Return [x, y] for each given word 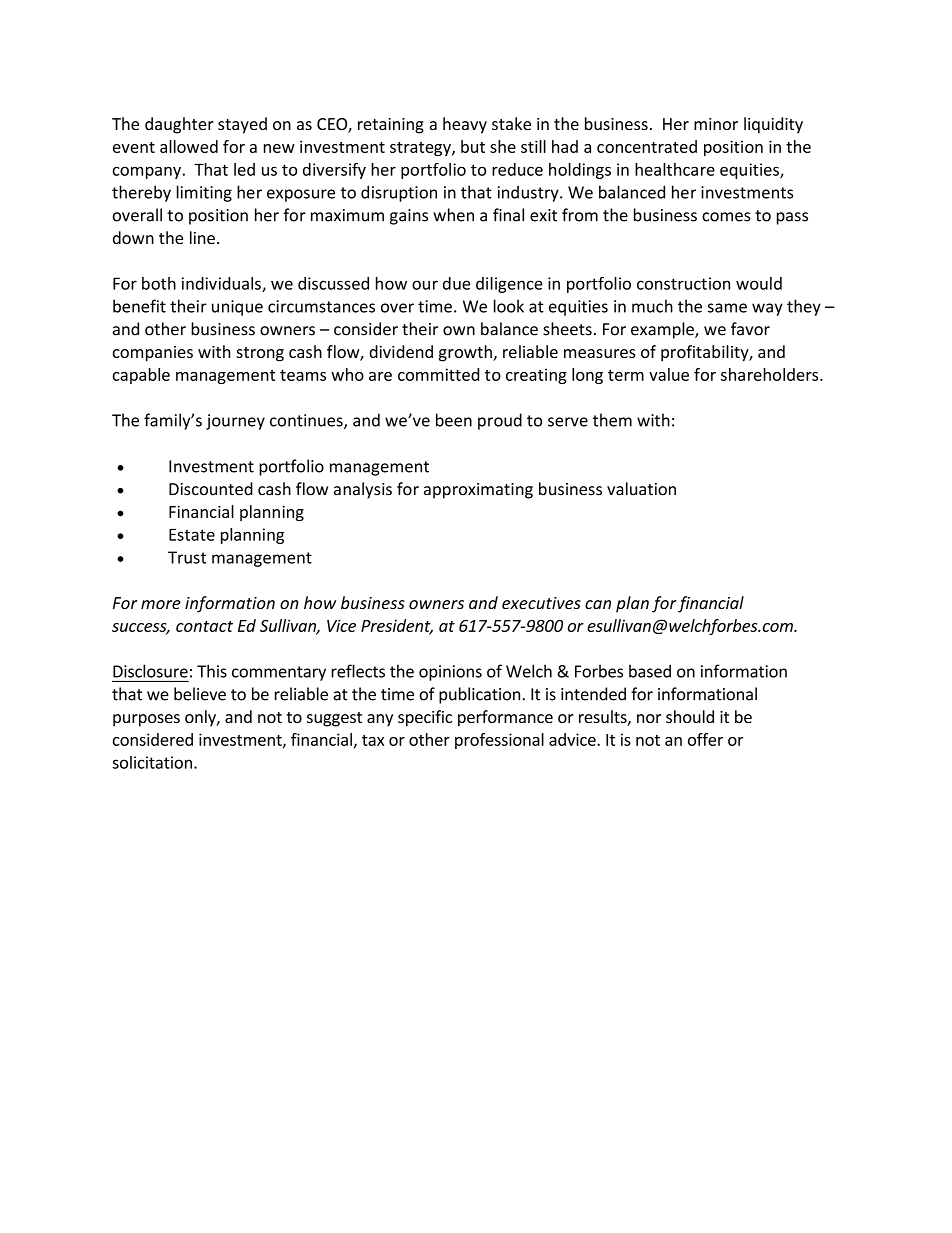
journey [235, 422]
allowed [189, 146]
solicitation [152, 762]
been [454, 420]
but [473, 146]
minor [716, 124]
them [612, 420]
